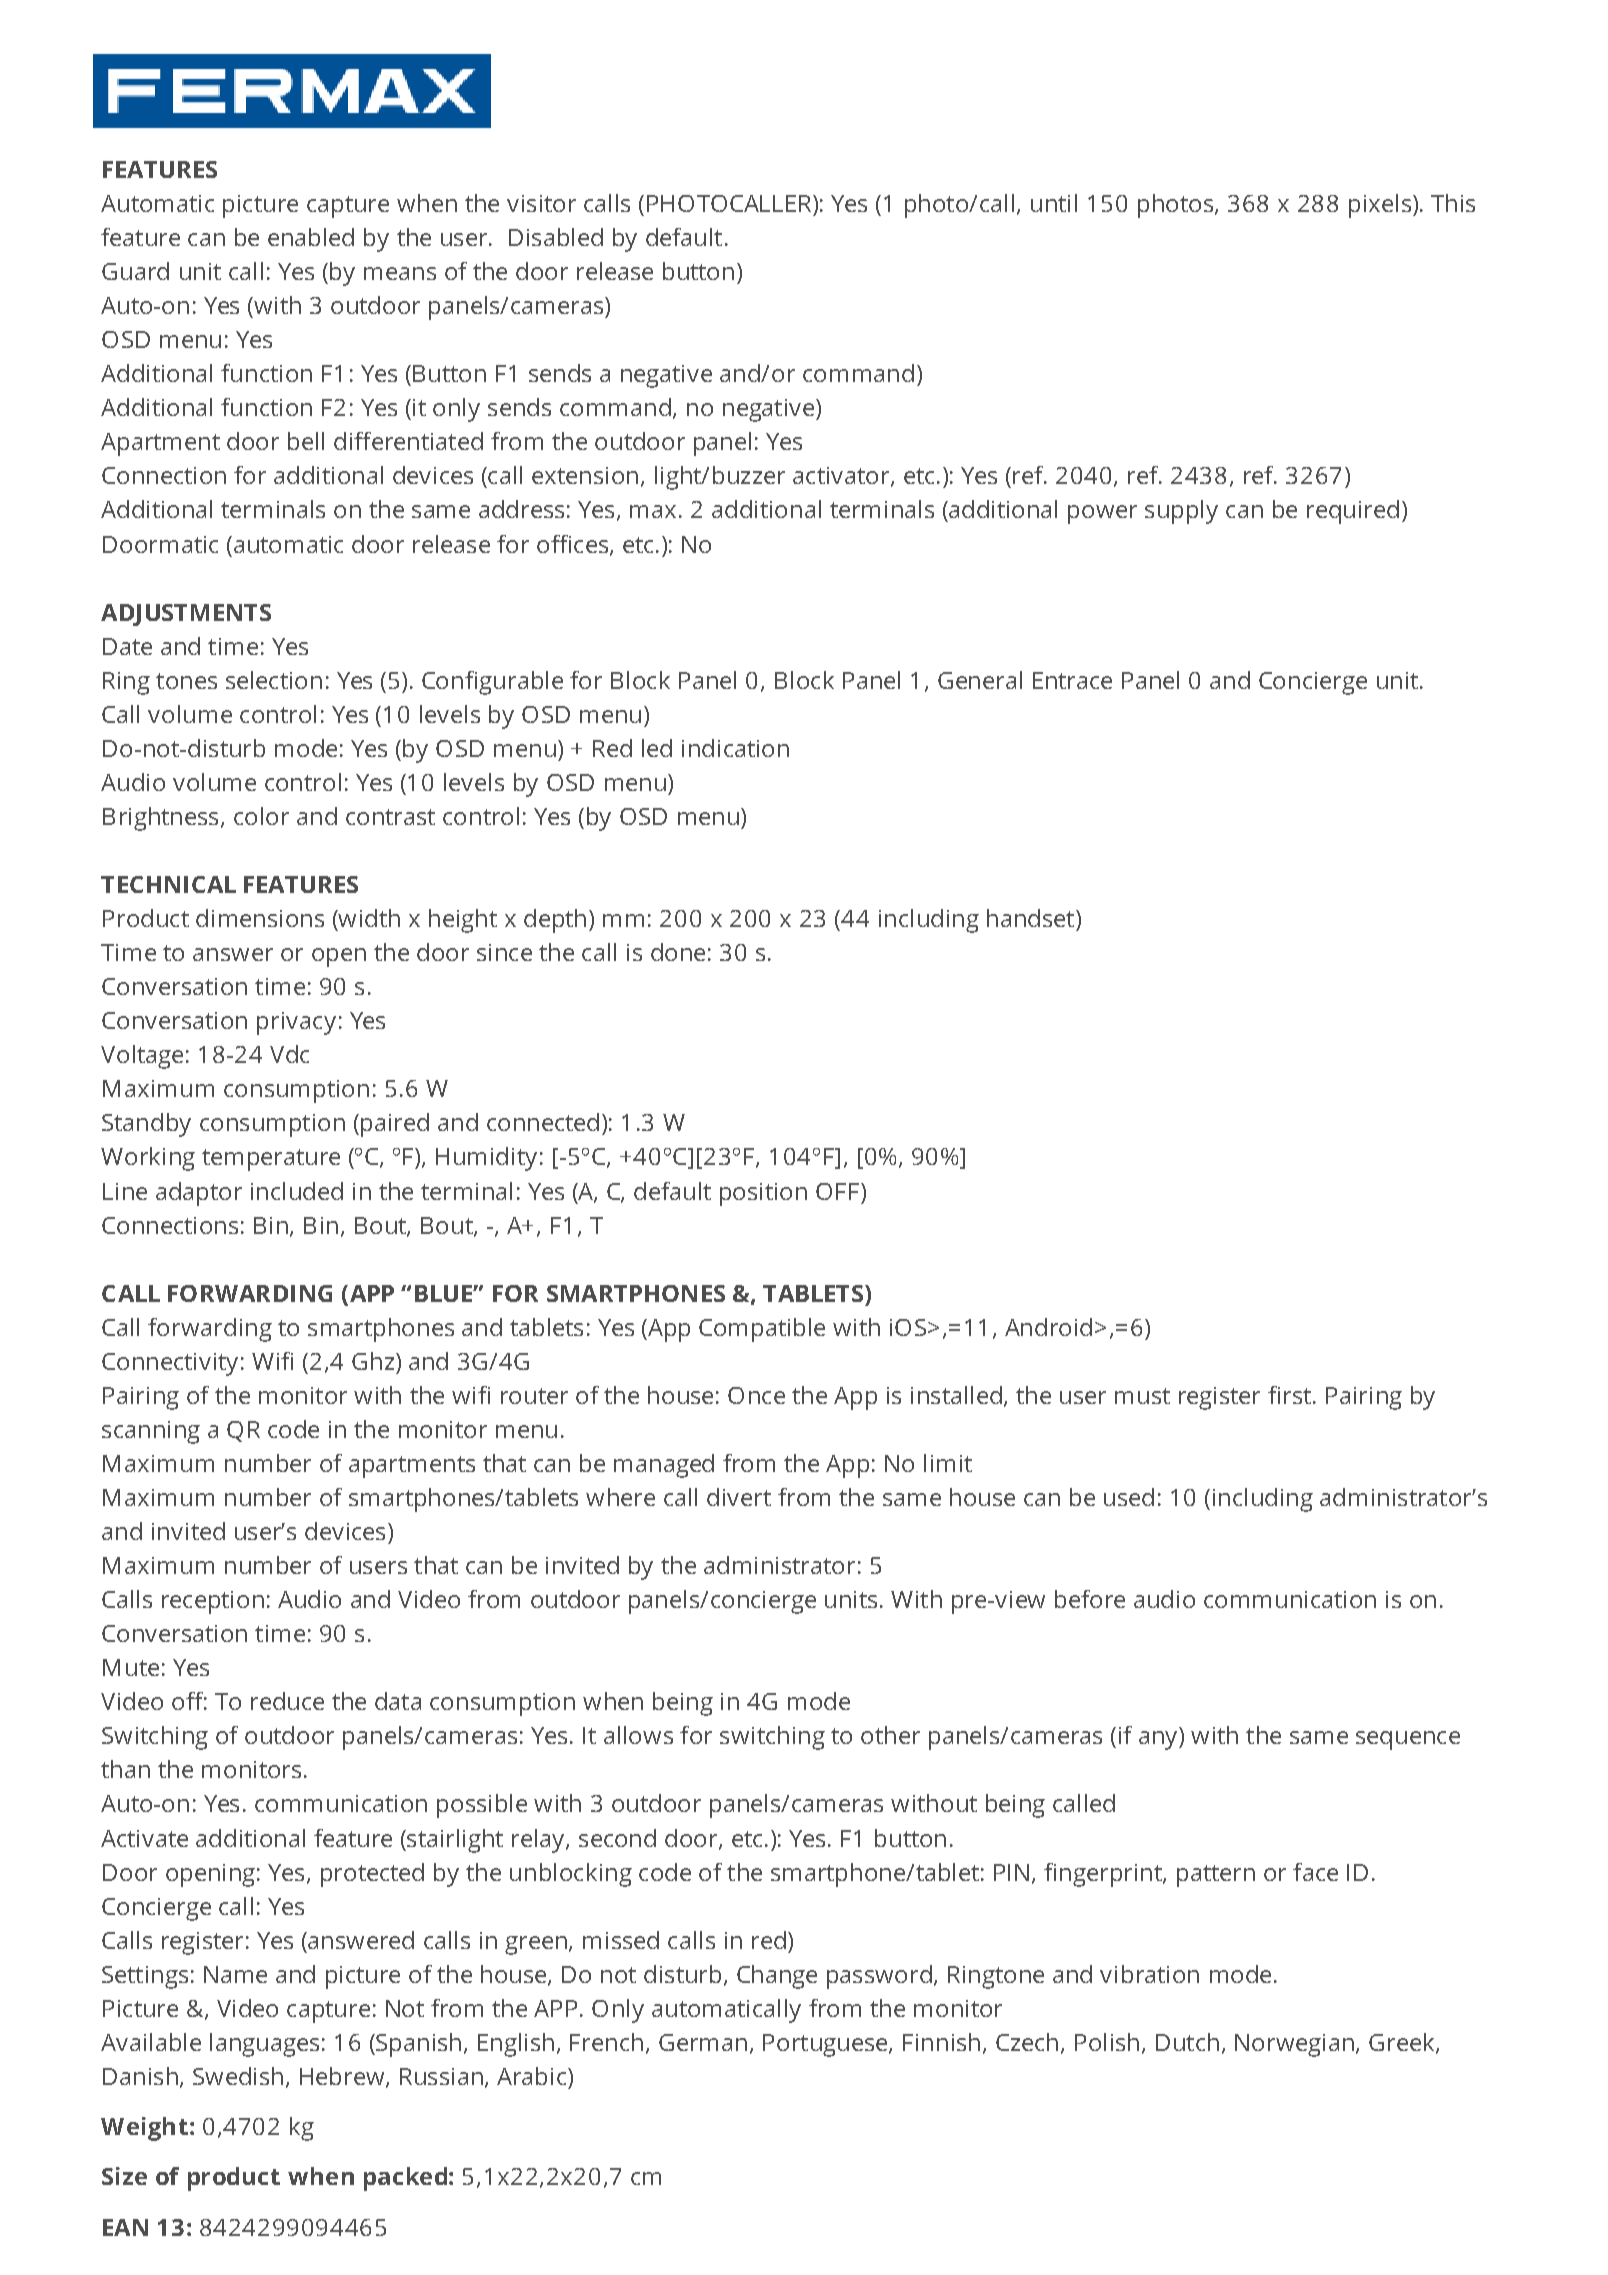 The height and width of the image is (2275, 1608). I want to click on Disabled, so click(556, 237).
